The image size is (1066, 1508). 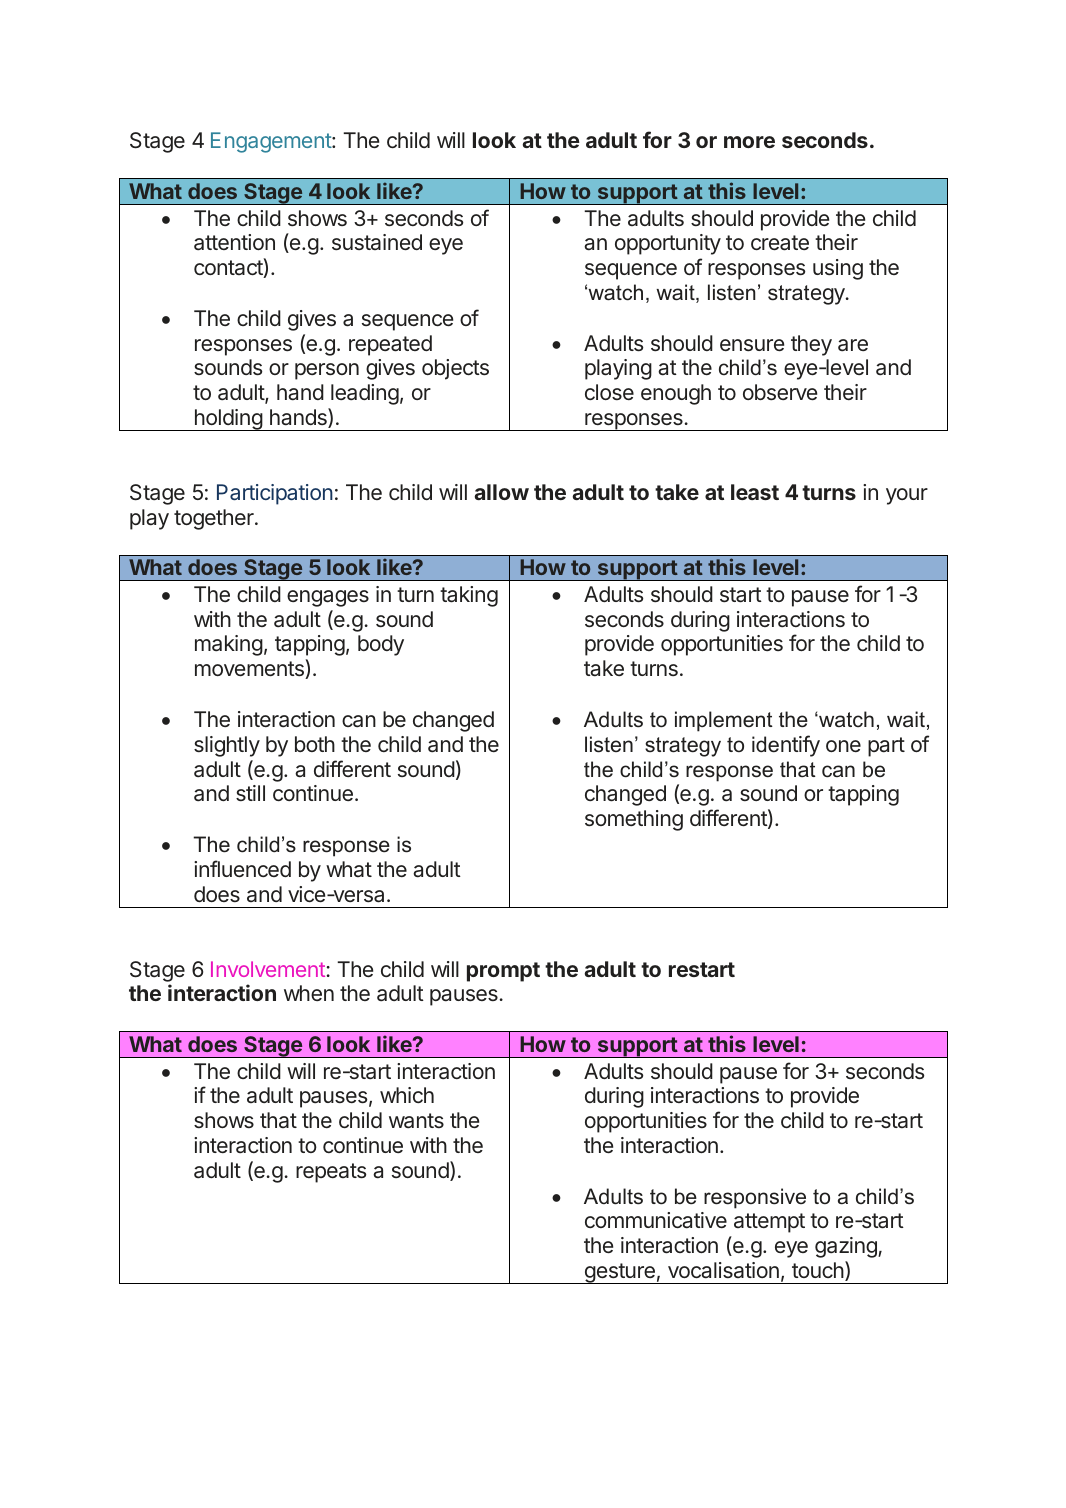 What do you see at coordinates (749, 142) in the screenshot?
I see `more` at bounding box center [749, 142].
